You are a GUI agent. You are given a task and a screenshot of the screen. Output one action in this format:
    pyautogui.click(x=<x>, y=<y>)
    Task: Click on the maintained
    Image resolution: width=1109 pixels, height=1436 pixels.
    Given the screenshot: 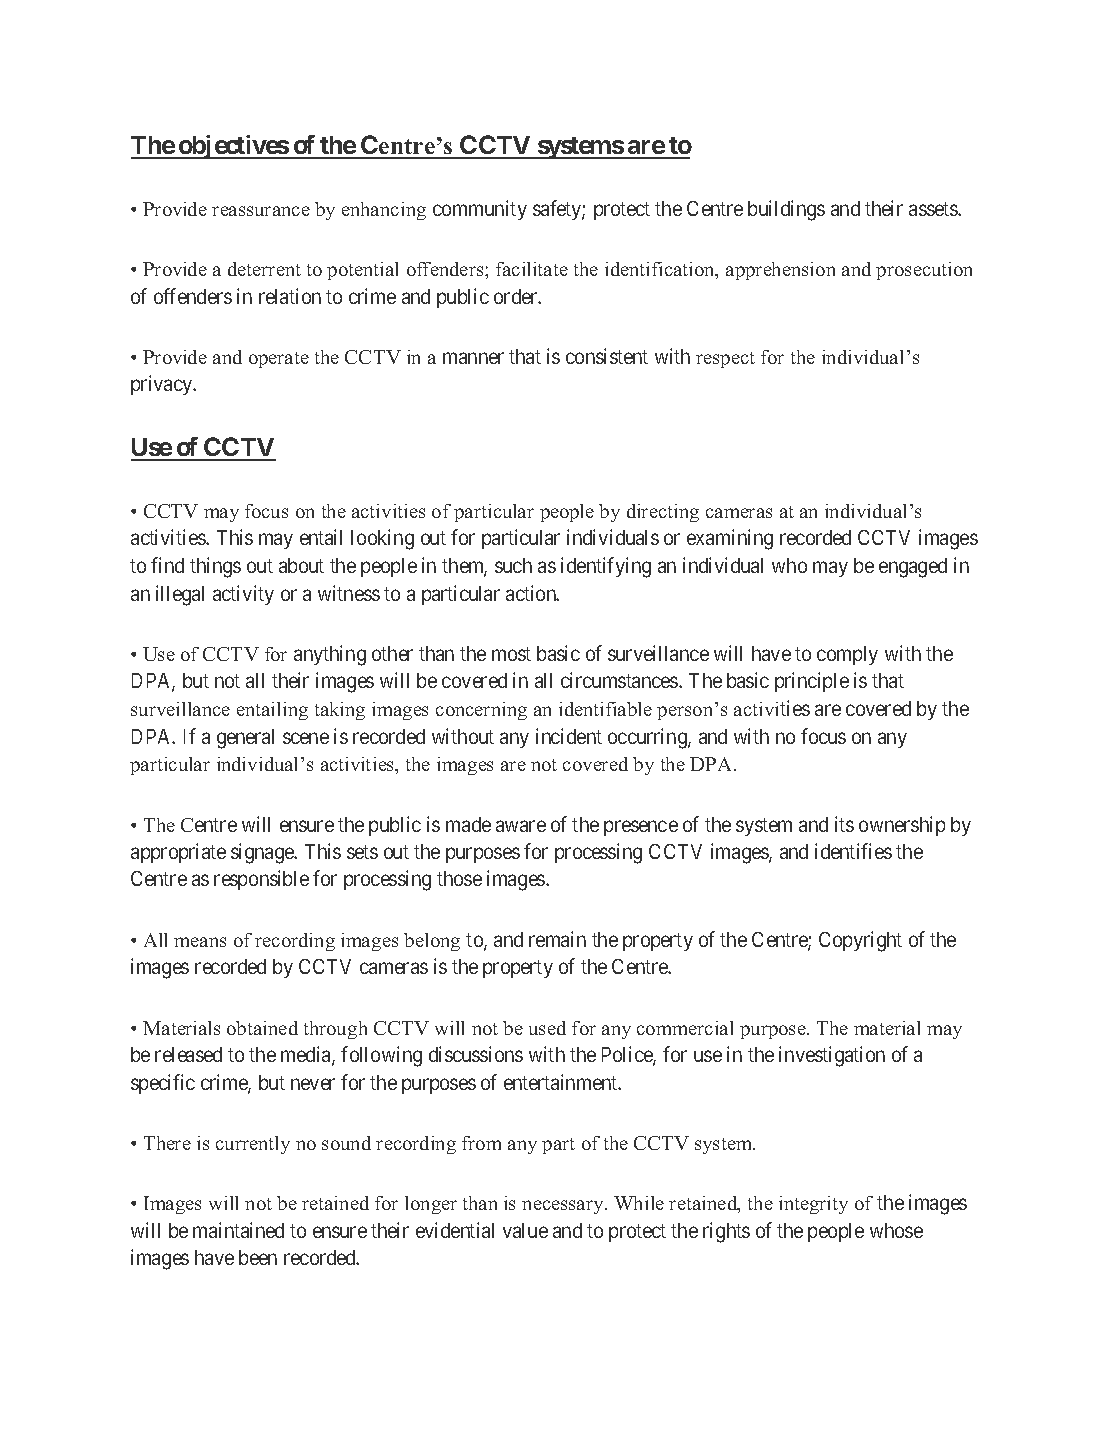 What is the action you would take?
    pyautogui.click(x=238, y=1230)
